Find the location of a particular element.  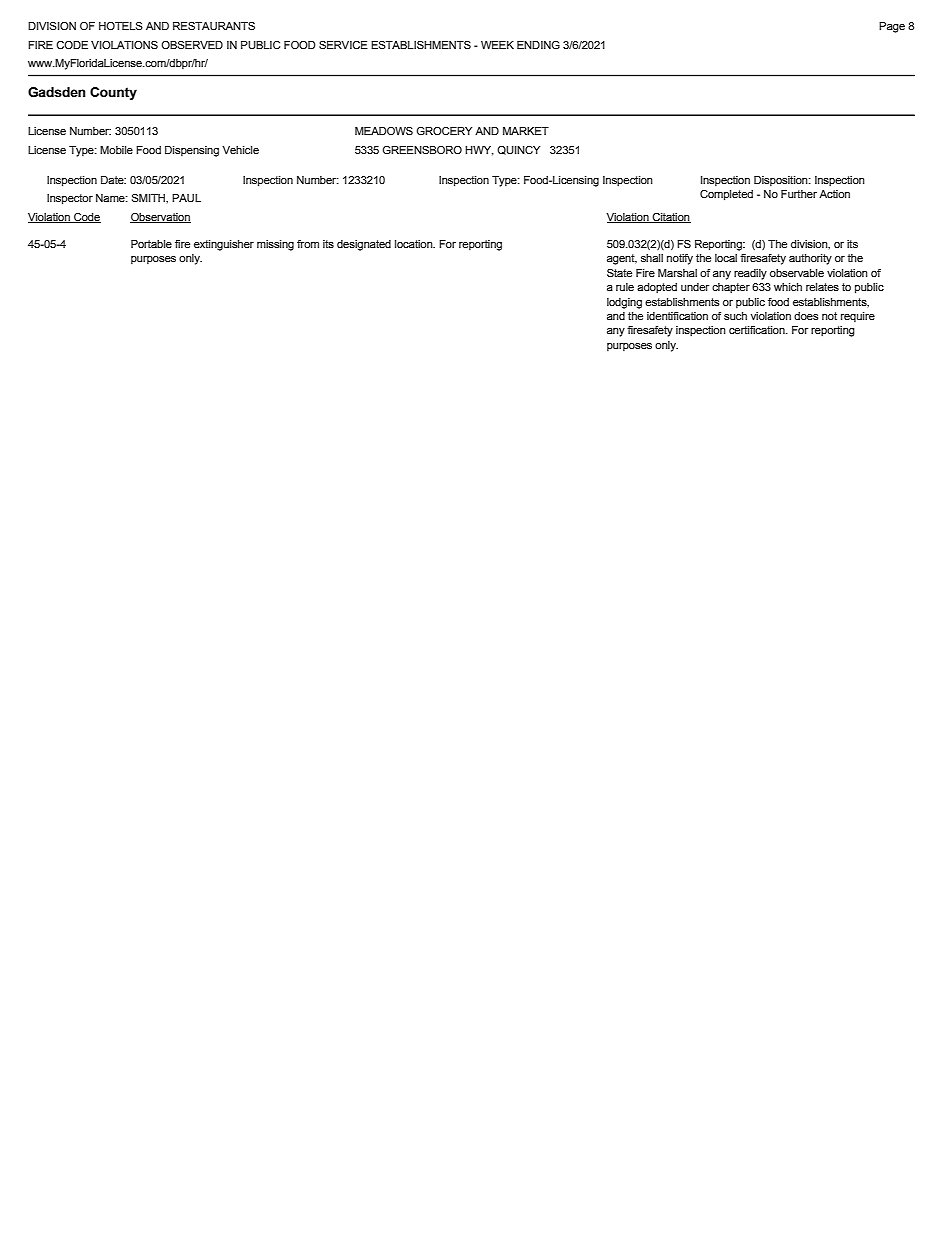

Page is located at coordinates (892, 27).
